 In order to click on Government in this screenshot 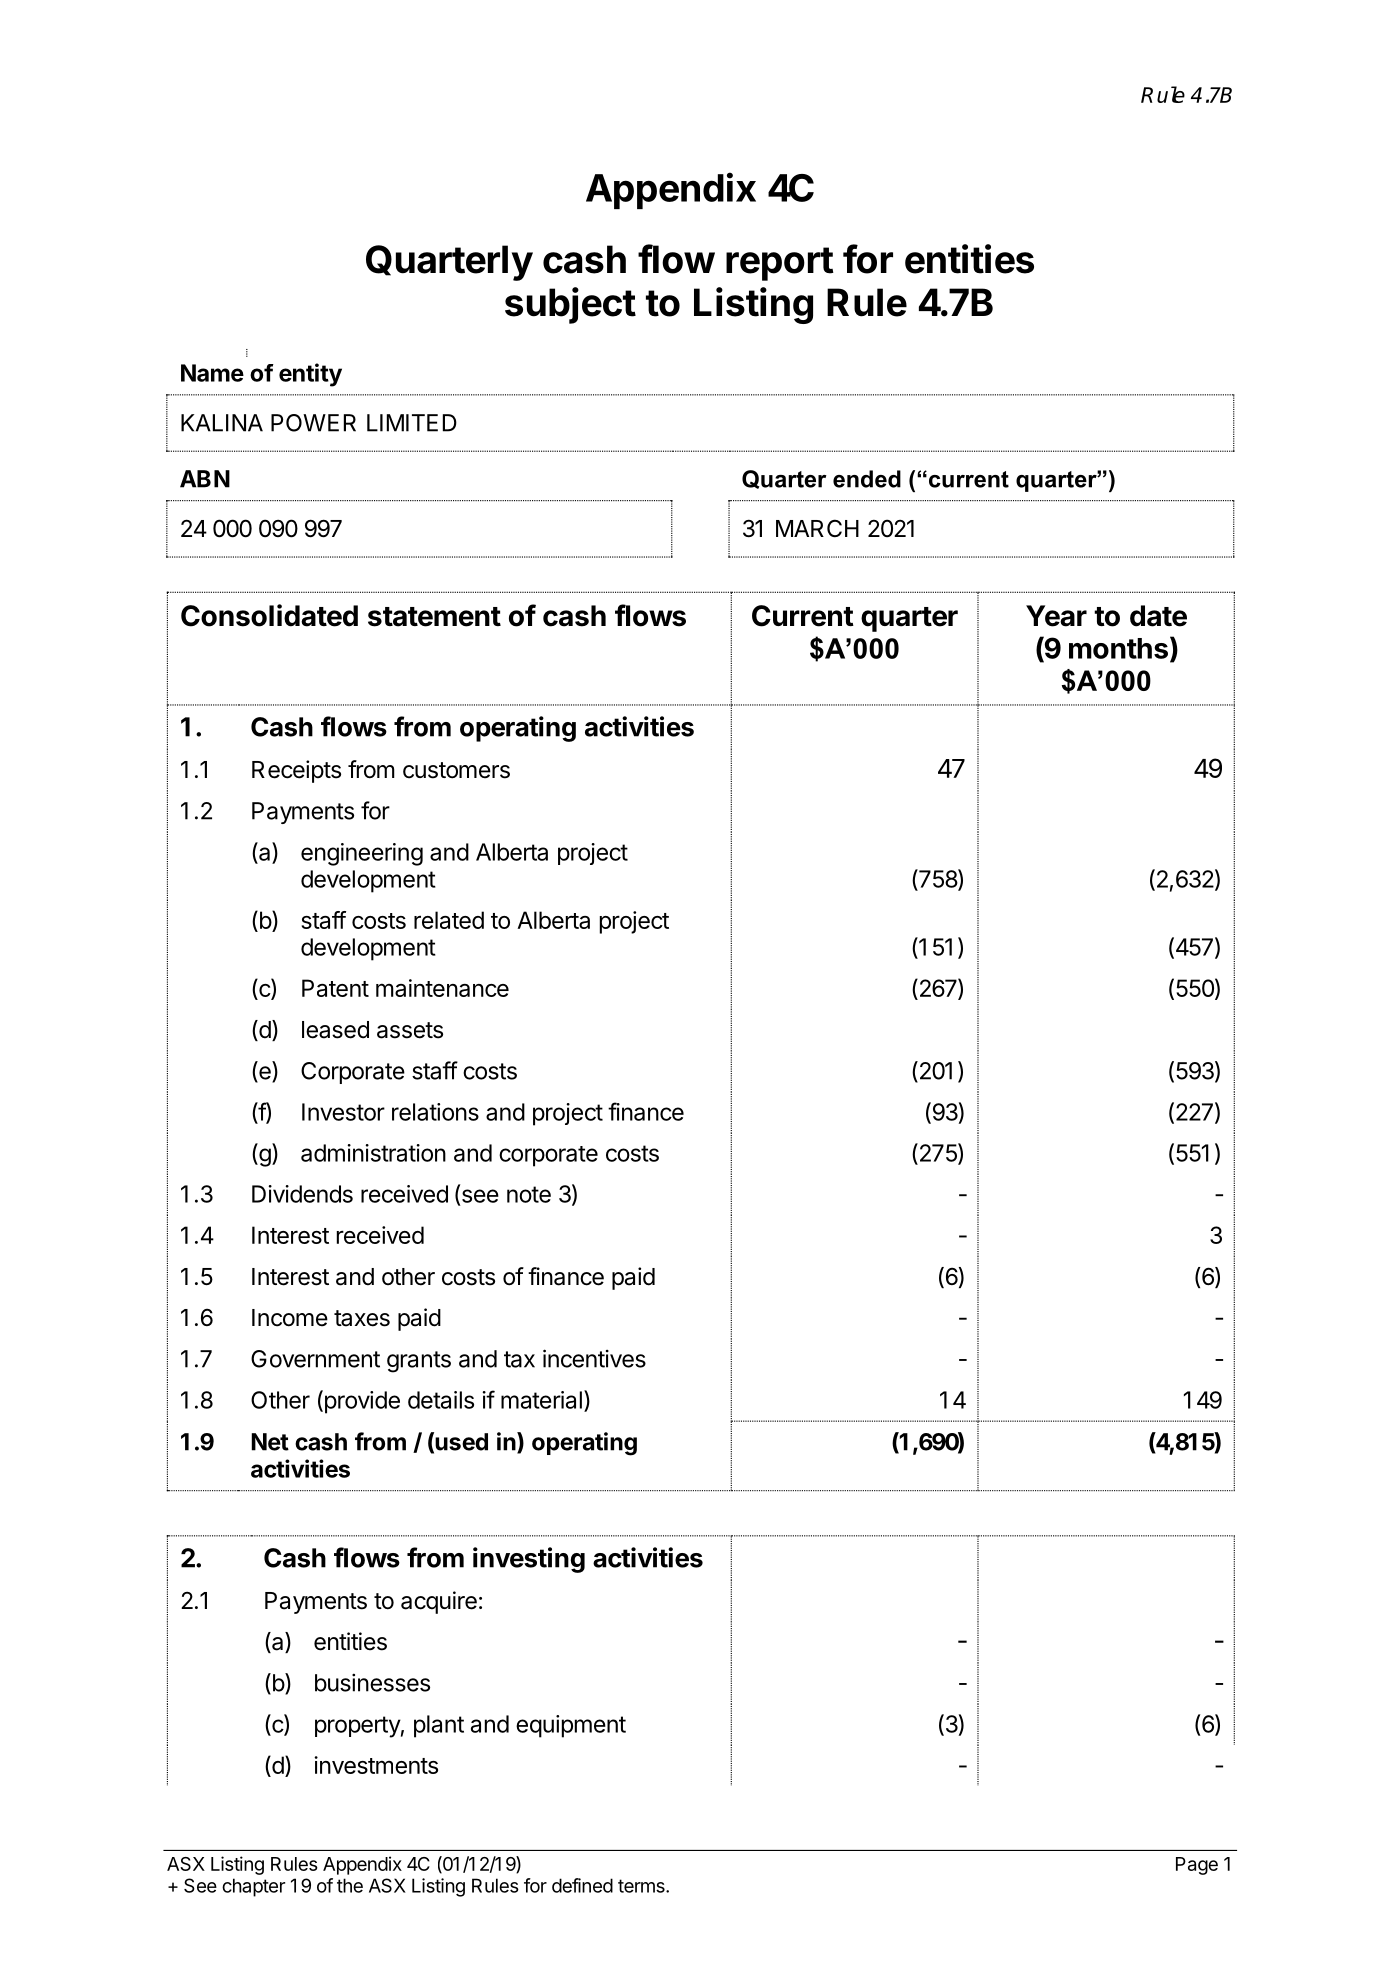, I will do `click(315, 1359)`.
